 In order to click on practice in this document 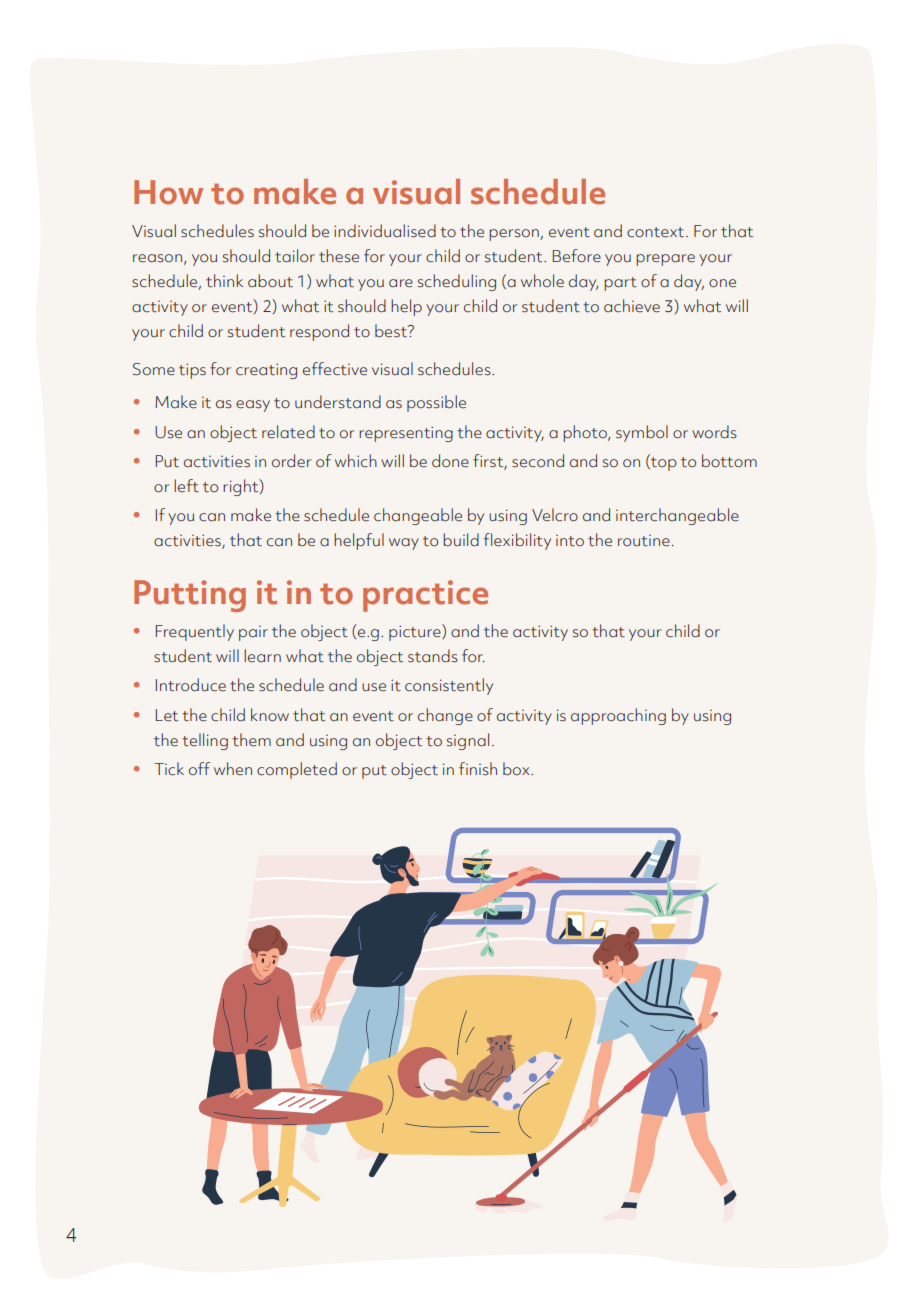, I will do `click(425, 596)`.
